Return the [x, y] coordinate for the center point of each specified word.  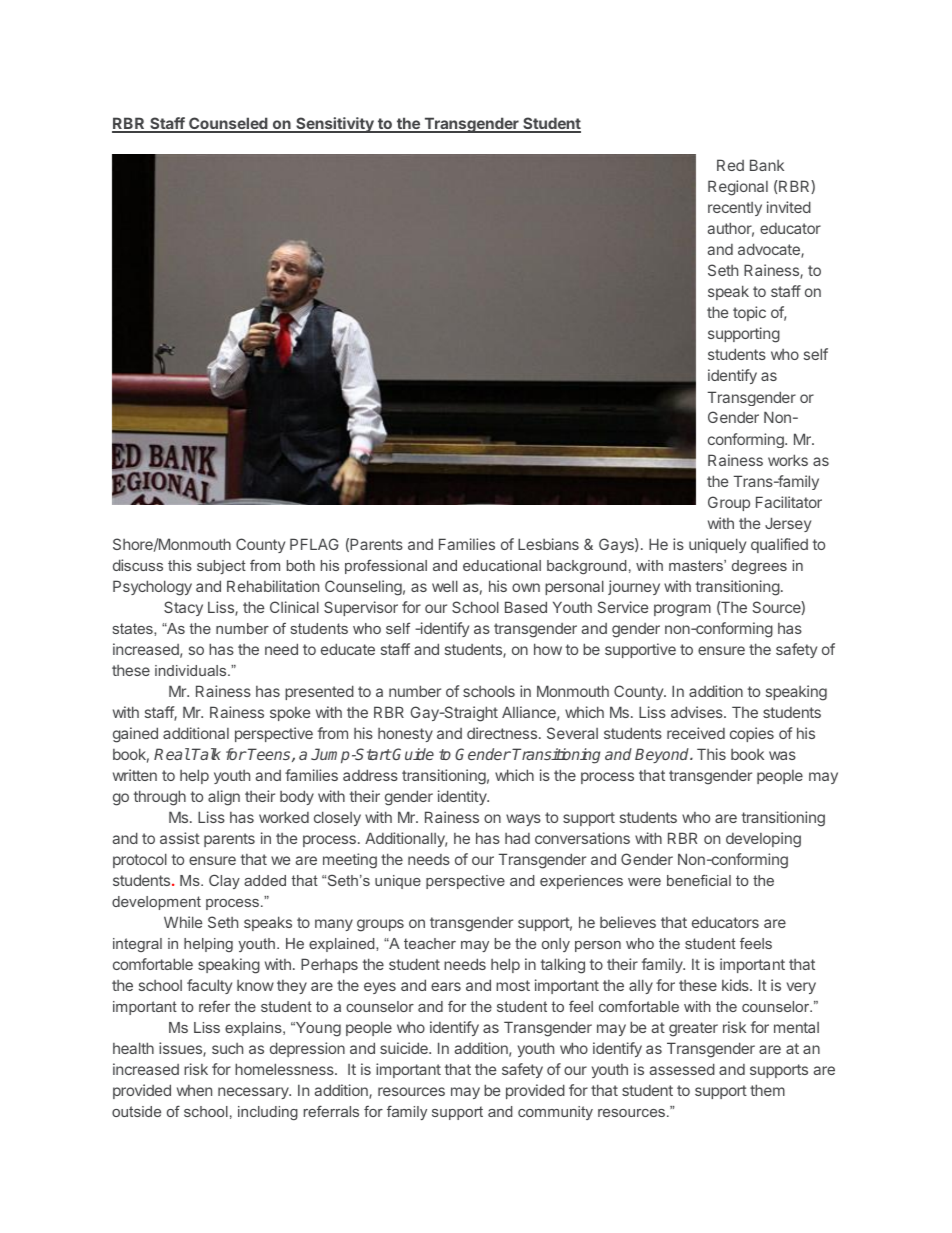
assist [180, 838]
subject [221, 567]
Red [730, 165]
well [445, 586]
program [682, 610]
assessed [682, 1069]
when [194, 1090]
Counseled [228, 124]
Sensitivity [335, 125]
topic [749, 313]
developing [763, 840]
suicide [405, 1048]
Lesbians [548, 544]
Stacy [183, 608]
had [517, 838]
